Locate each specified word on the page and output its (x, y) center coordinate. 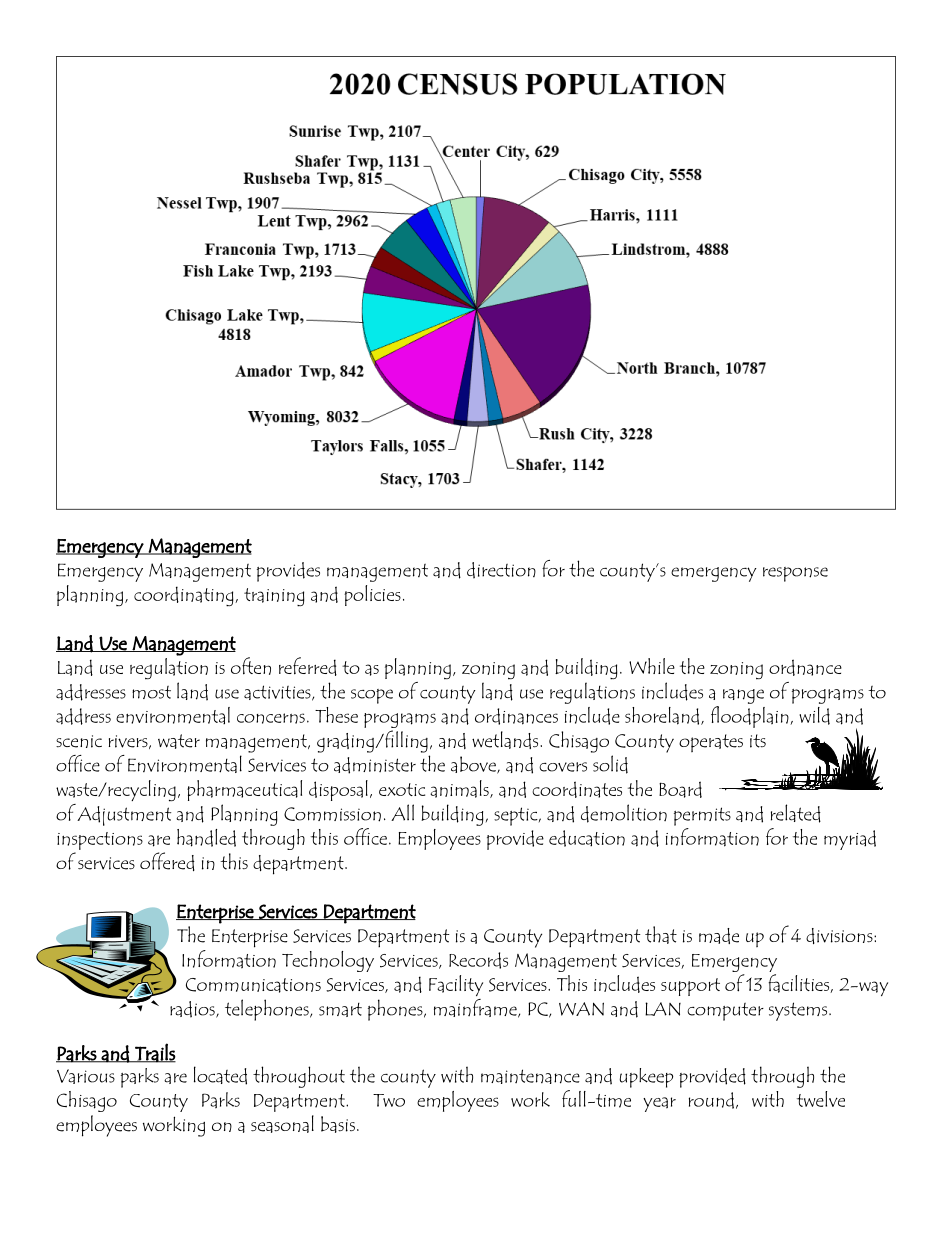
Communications (253, 985)
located (220, 1075)
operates (711, 743)
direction (501, 570)
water (179, 741)
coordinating (185, 596)
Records (478, 960)
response (795, 574)
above (474, 765)
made (719, 936)
